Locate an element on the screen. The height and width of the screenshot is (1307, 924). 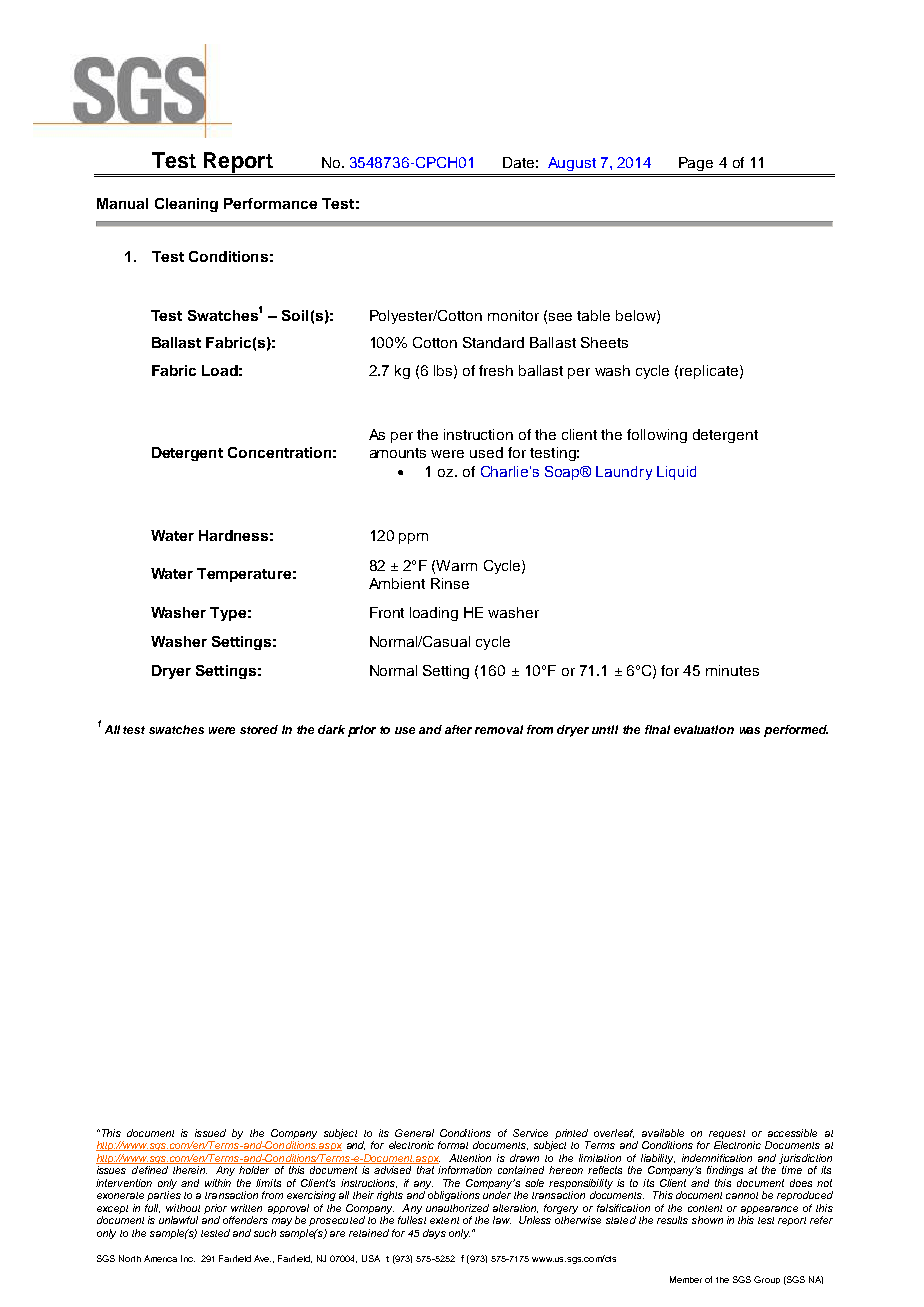
accessible is located at coordinates (792, 1133).
